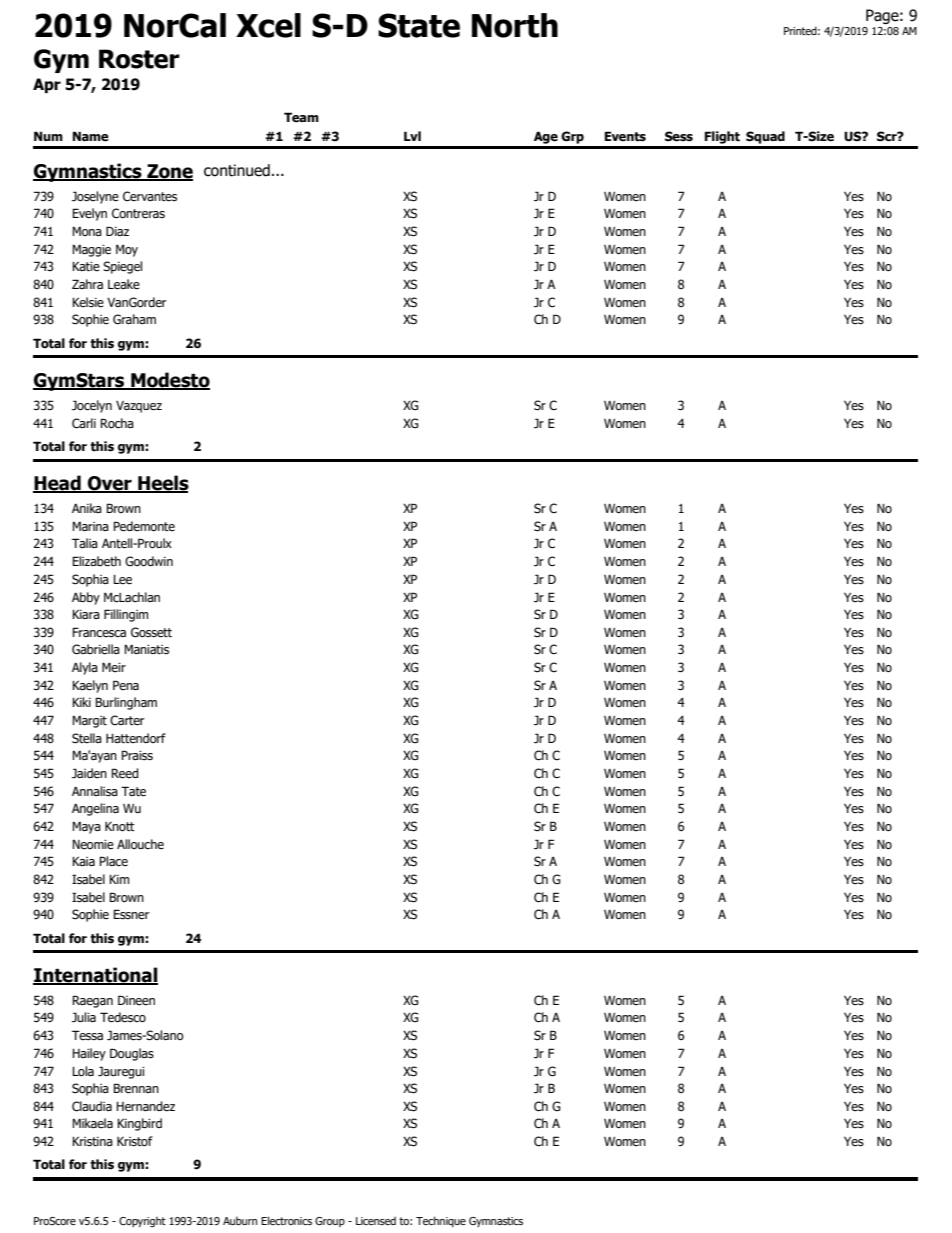  I want to click on Maniatis, so click(146, 649).
